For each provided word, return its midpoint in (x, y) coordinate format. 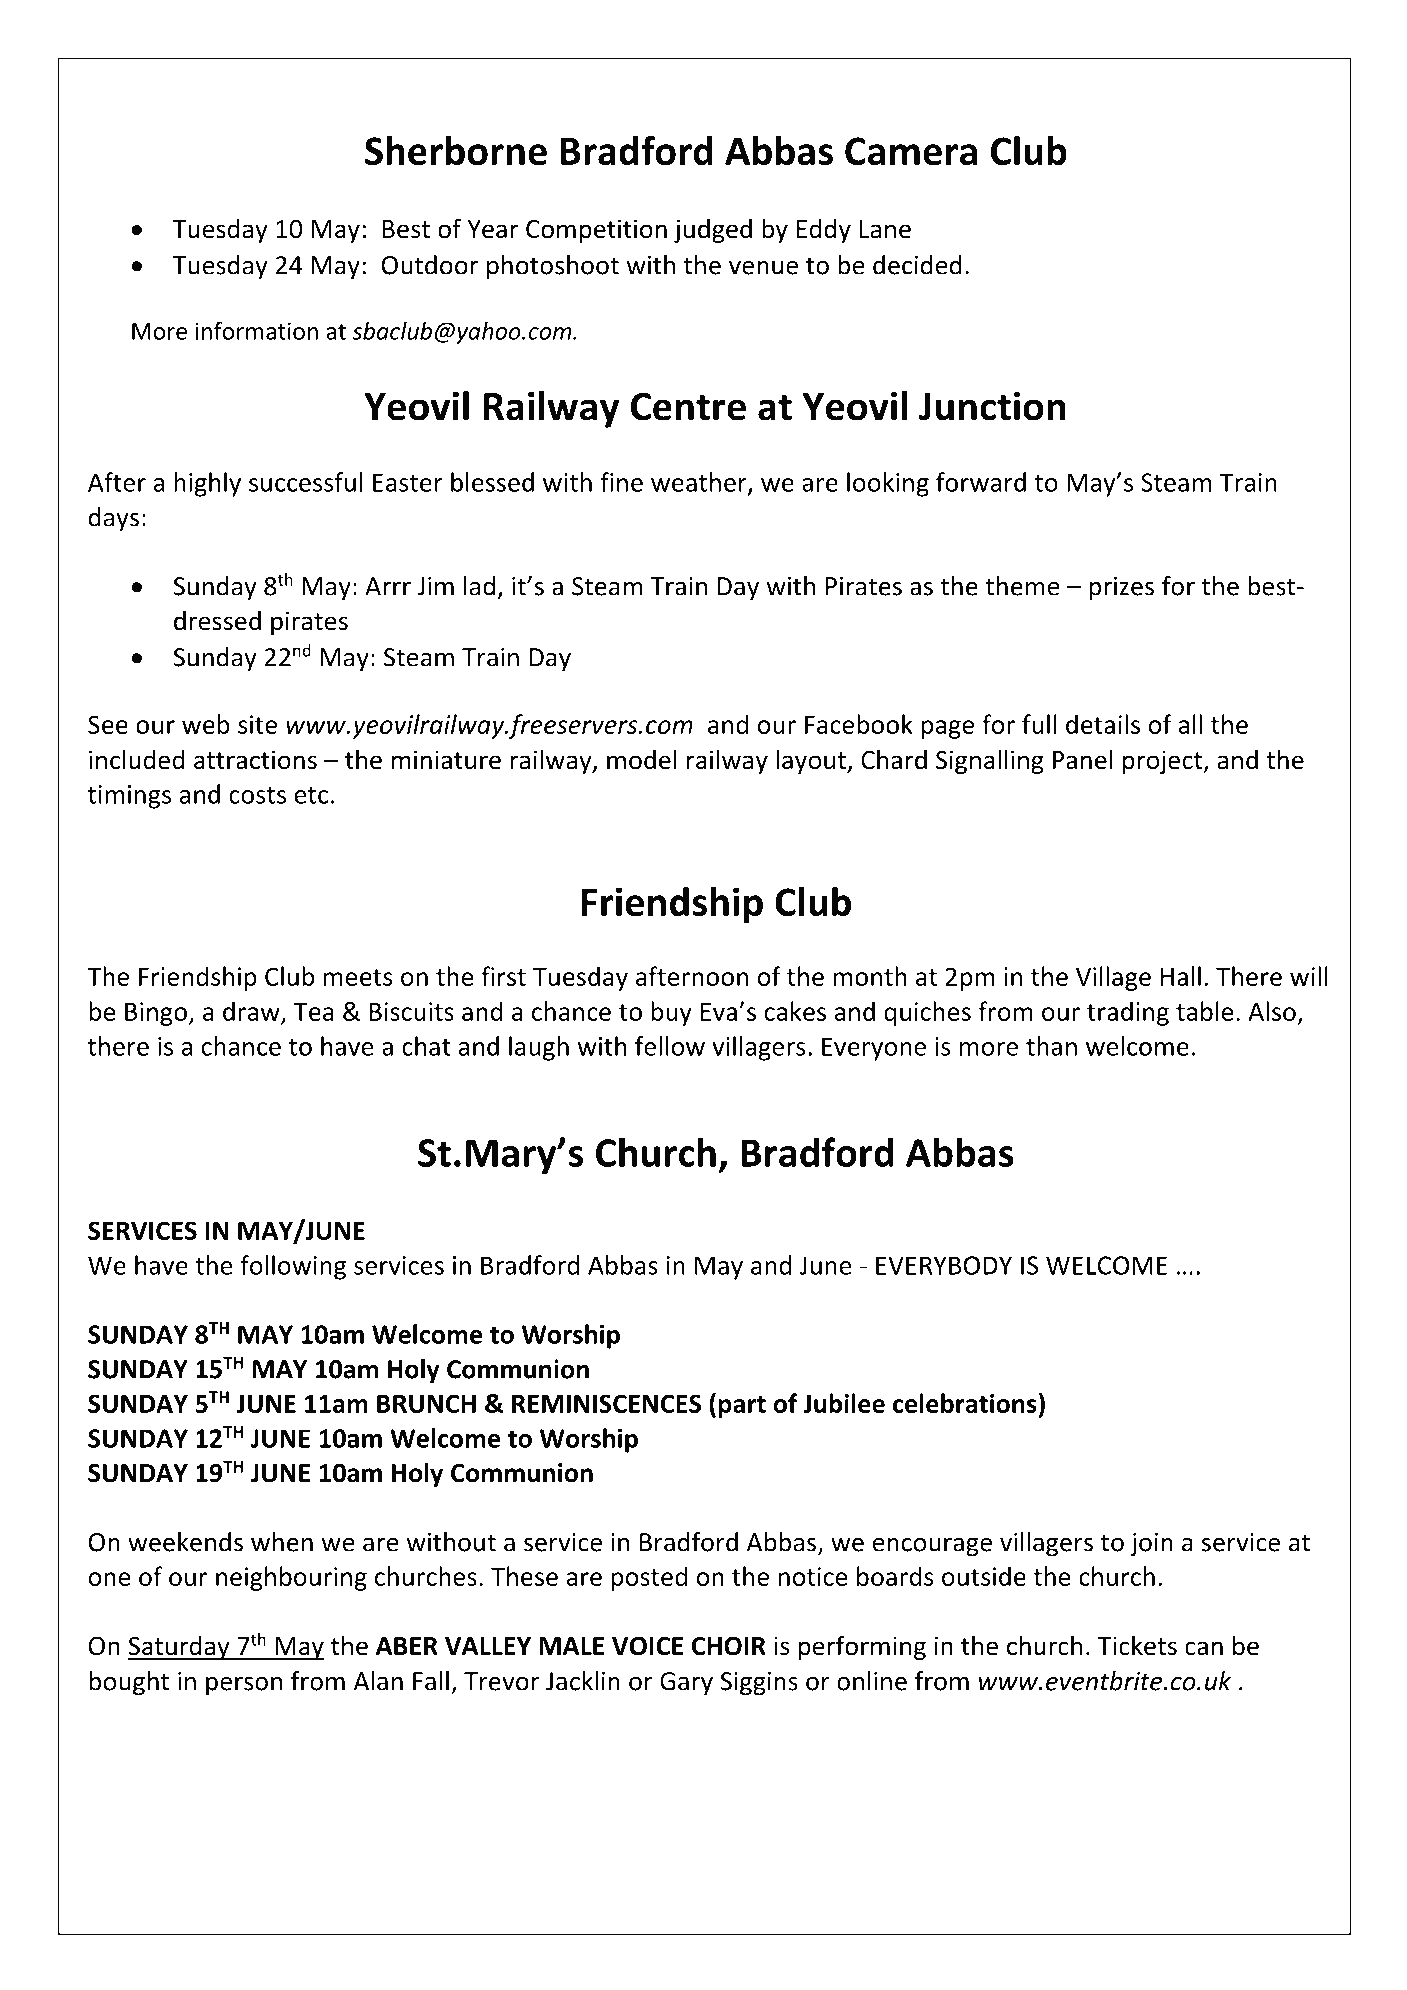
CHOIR (729, 1646)
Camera (911, 151)
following (293, 1267)
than (1051, 1046)
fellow (670, 1046)
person (244, 1686)
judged (713, 230)
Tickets (1137, 1645)
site (257, 724)
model (642, 759)
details (1103, 724)
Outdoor (430, 265)
